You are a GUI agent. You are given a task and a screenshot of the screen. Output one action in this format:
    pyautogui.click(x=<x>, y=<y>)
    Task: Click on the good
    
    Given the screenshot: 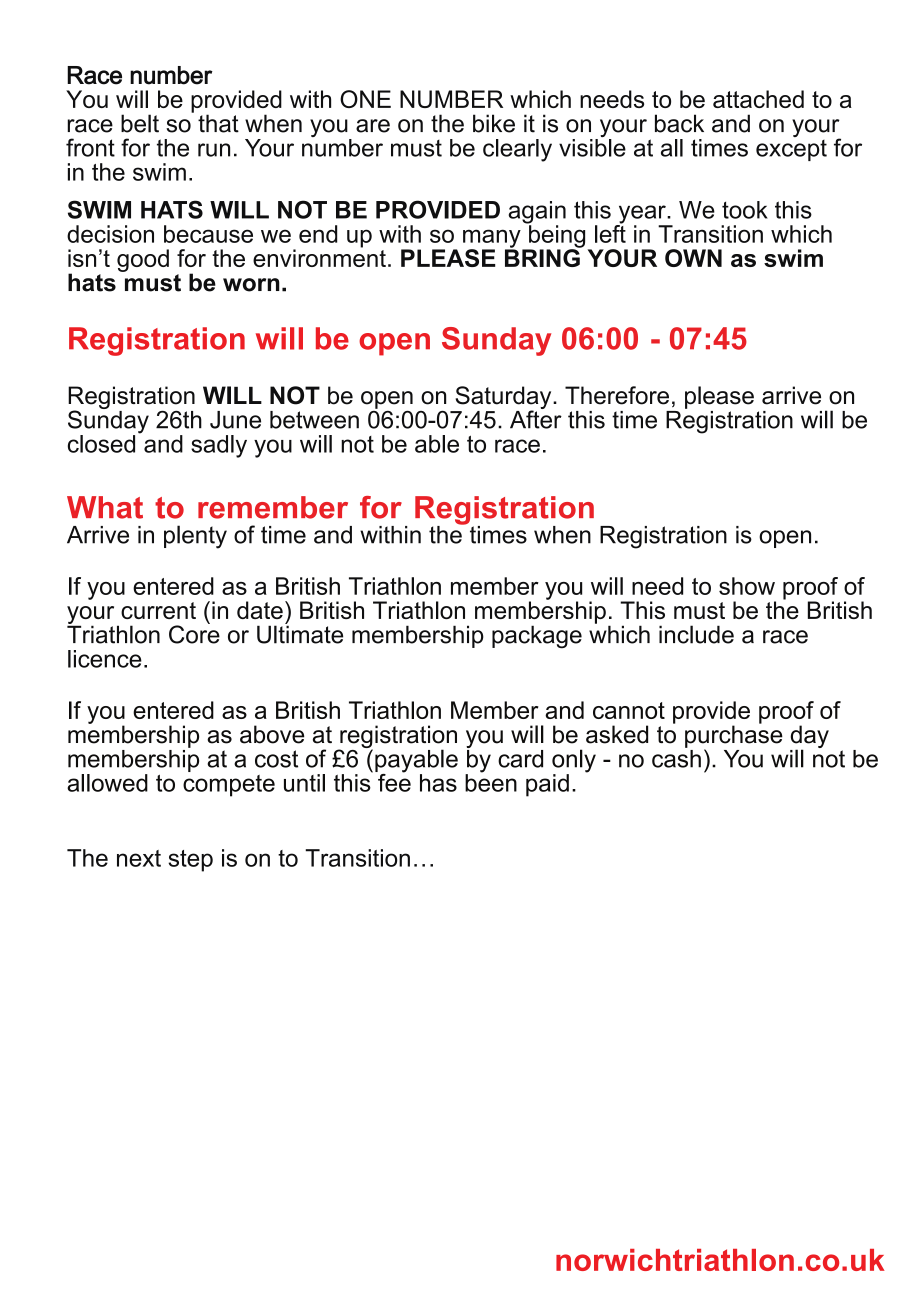 What is the action you would take?
    pyautogui.click(x=143, y=260)
